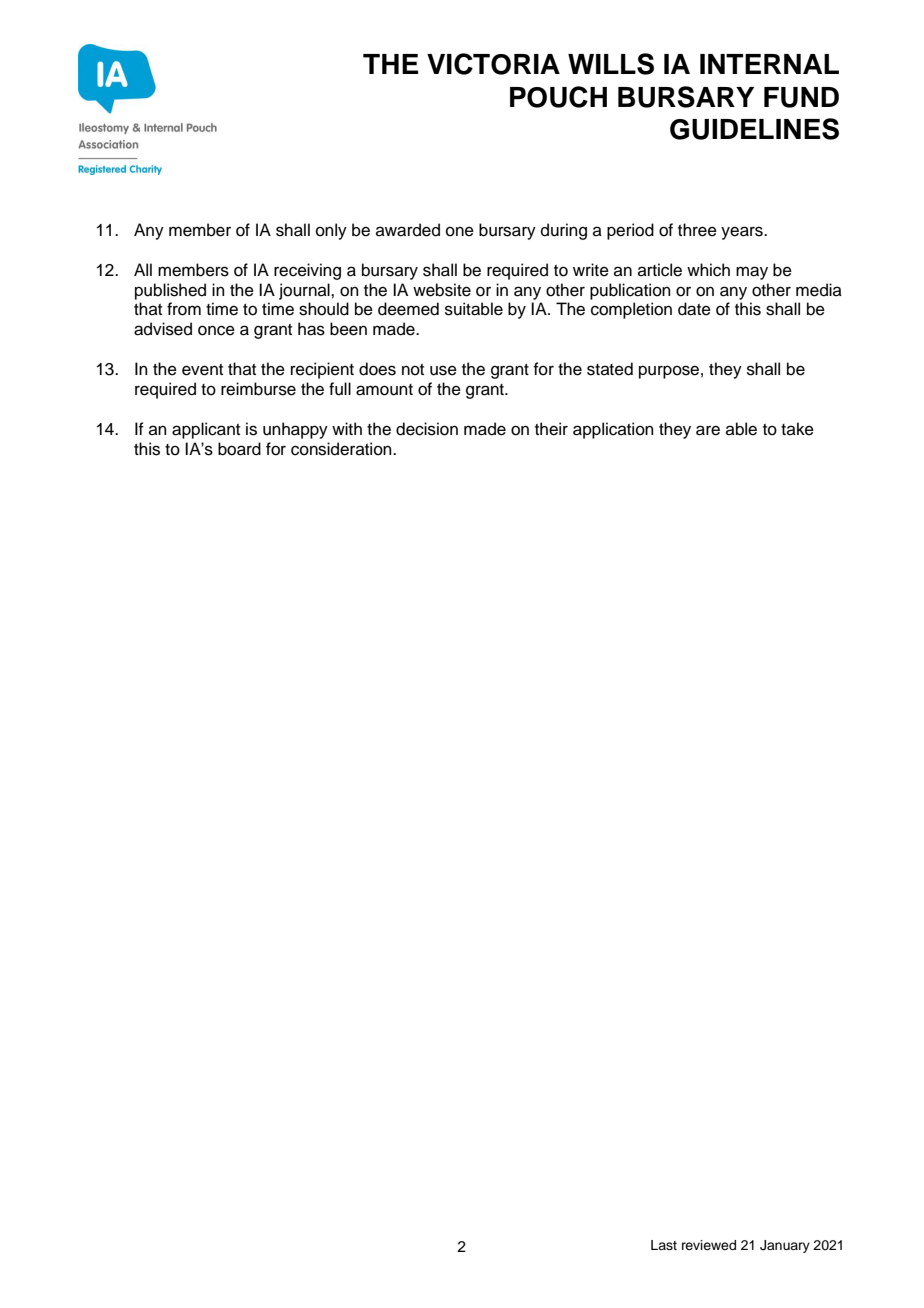 The width and height of the image is (924, 1308). What do you see at coordinates (331, 231) in the image?
I see `only` at bounding box center [331, 231].
